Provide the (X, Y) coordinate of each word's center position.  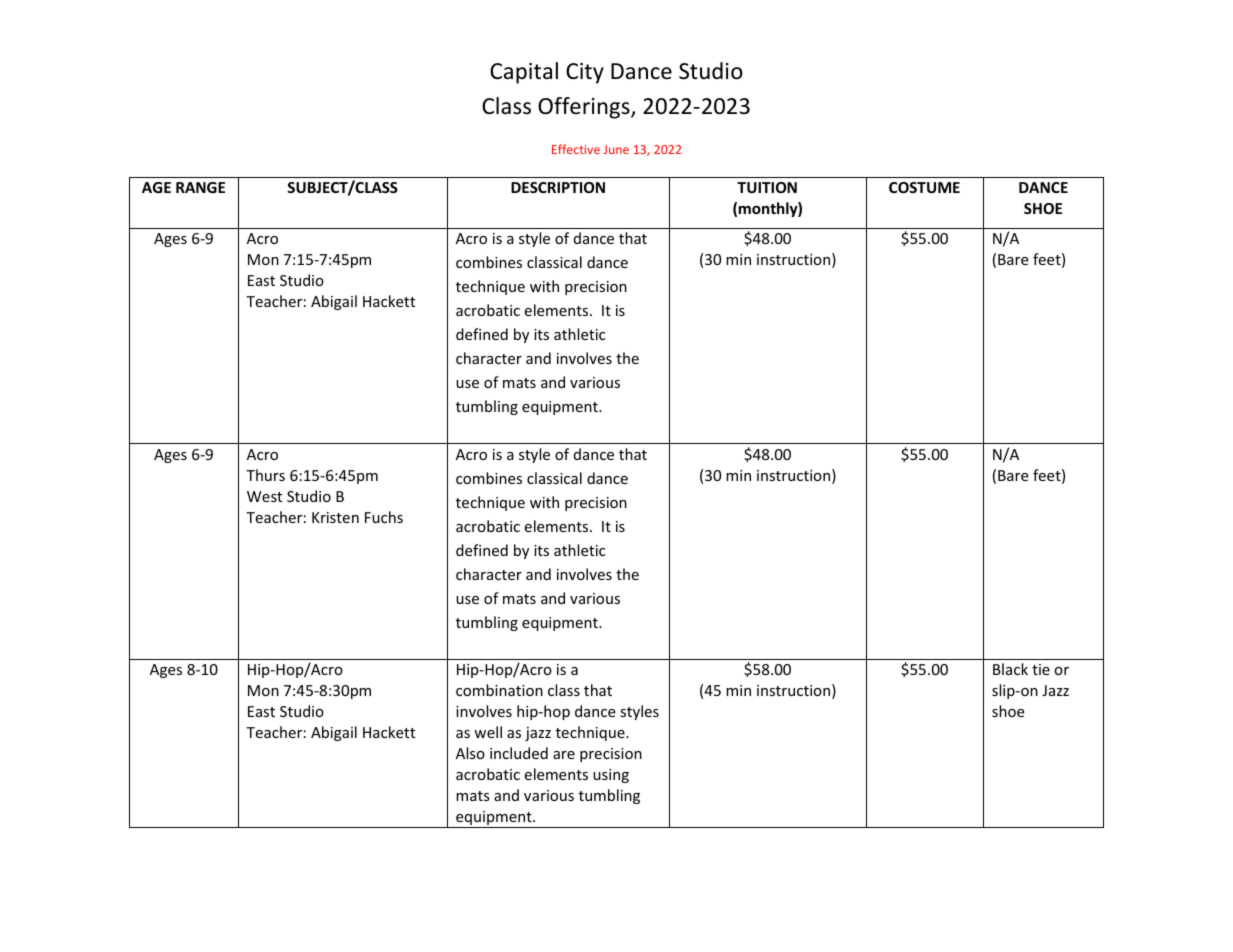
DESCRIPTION (558, 187)
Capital (524, 73)
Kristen (335, 517)
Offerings (585, 108)
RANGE (200, 187)
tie (1041, 669)
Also (470, 753)
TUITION (767, 187)
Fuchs (384, 517)
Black (1010, 669)
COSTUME (924, 187)
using (611, 776)
